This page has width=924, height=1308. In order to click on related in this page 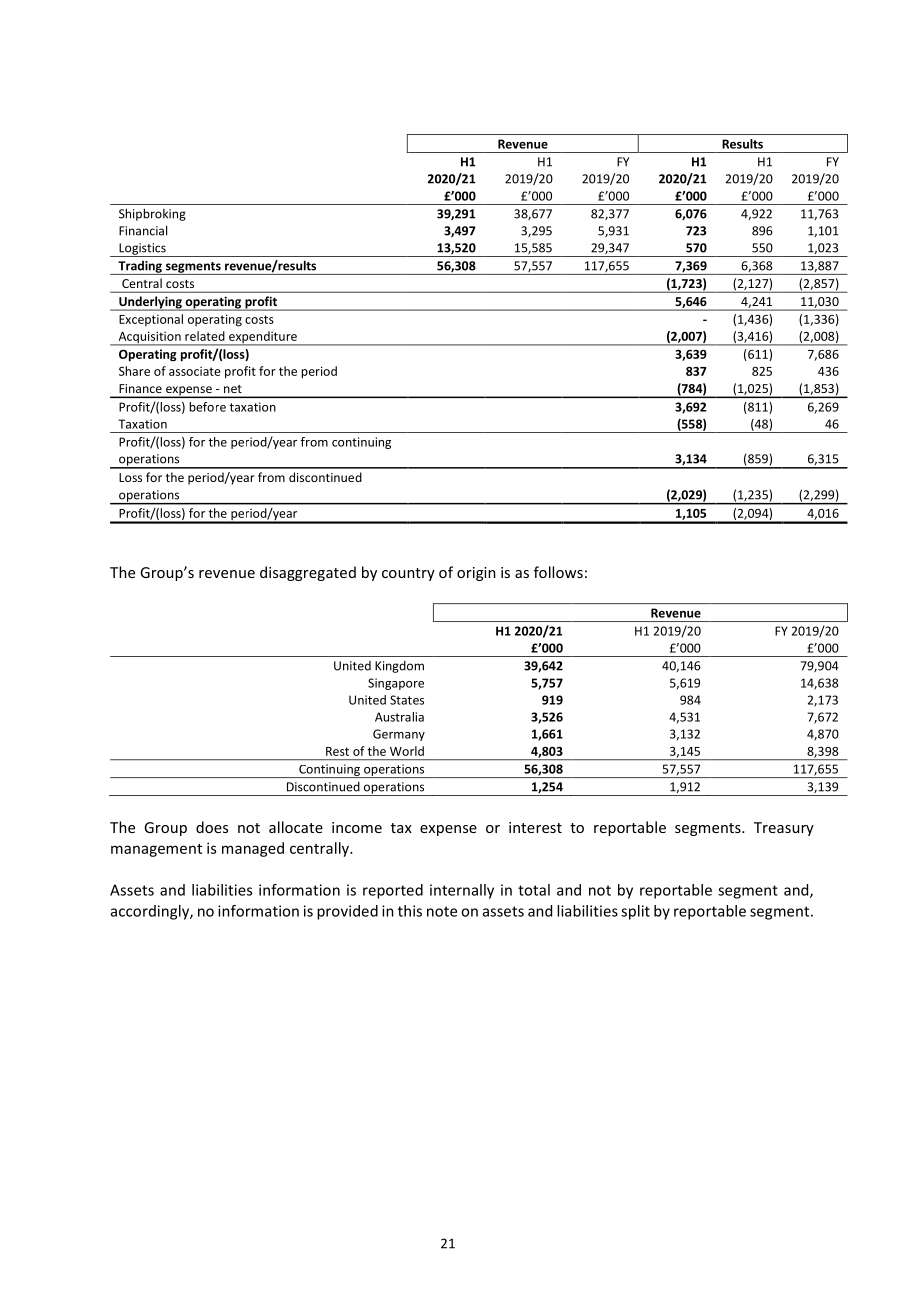, I will do `click(205, 336)`.
